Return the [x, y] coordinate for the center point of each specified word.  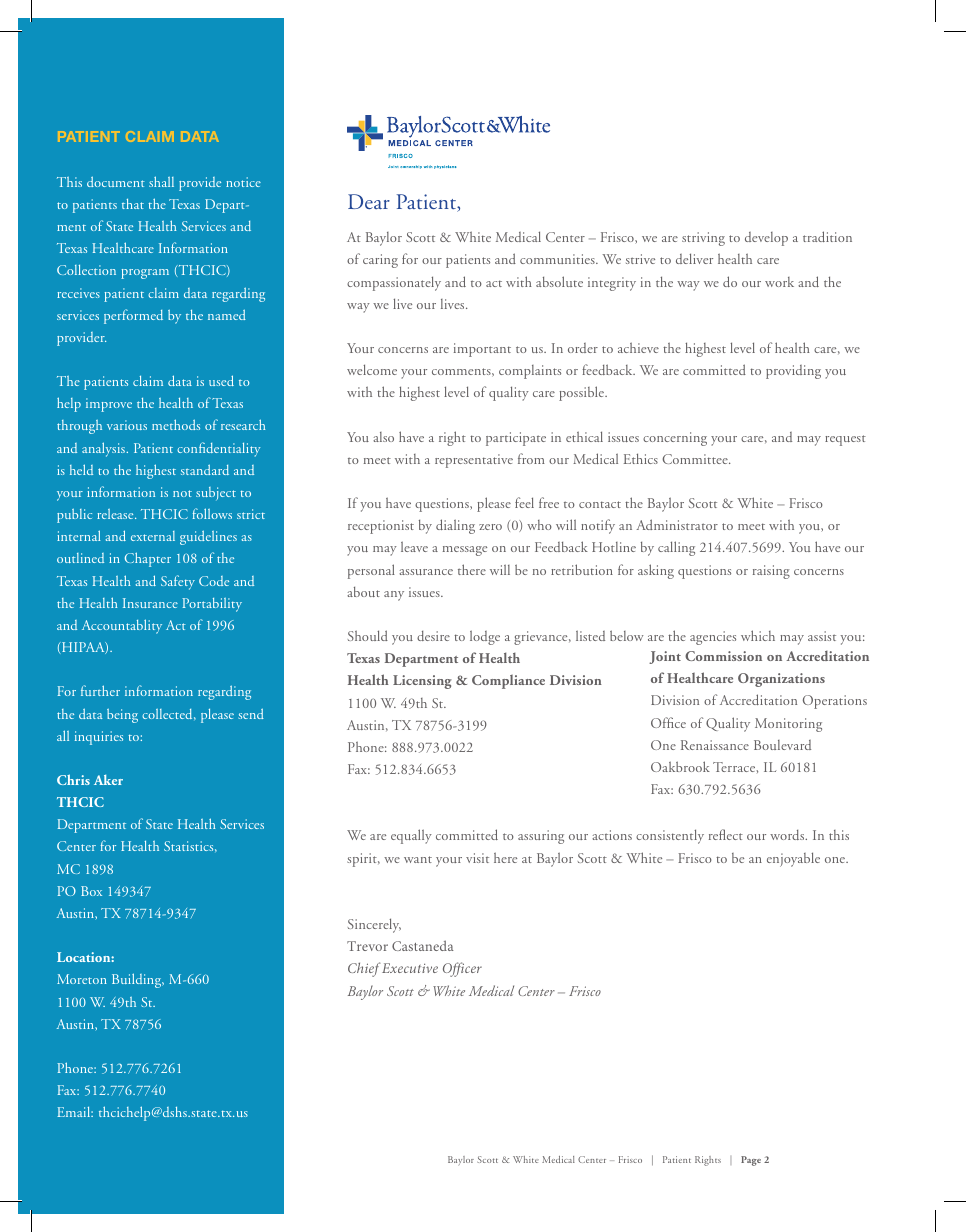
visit [477, 858]
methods [176, 424]
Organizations [781, 680]
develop [766, 239]
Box [91, 891]
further [100, 690]
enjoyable [793, 859]
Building [138, 980]
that [133, 204]
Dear [369, 201]
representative [474, 461]
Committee [696, 459]
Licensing [422, 682]
